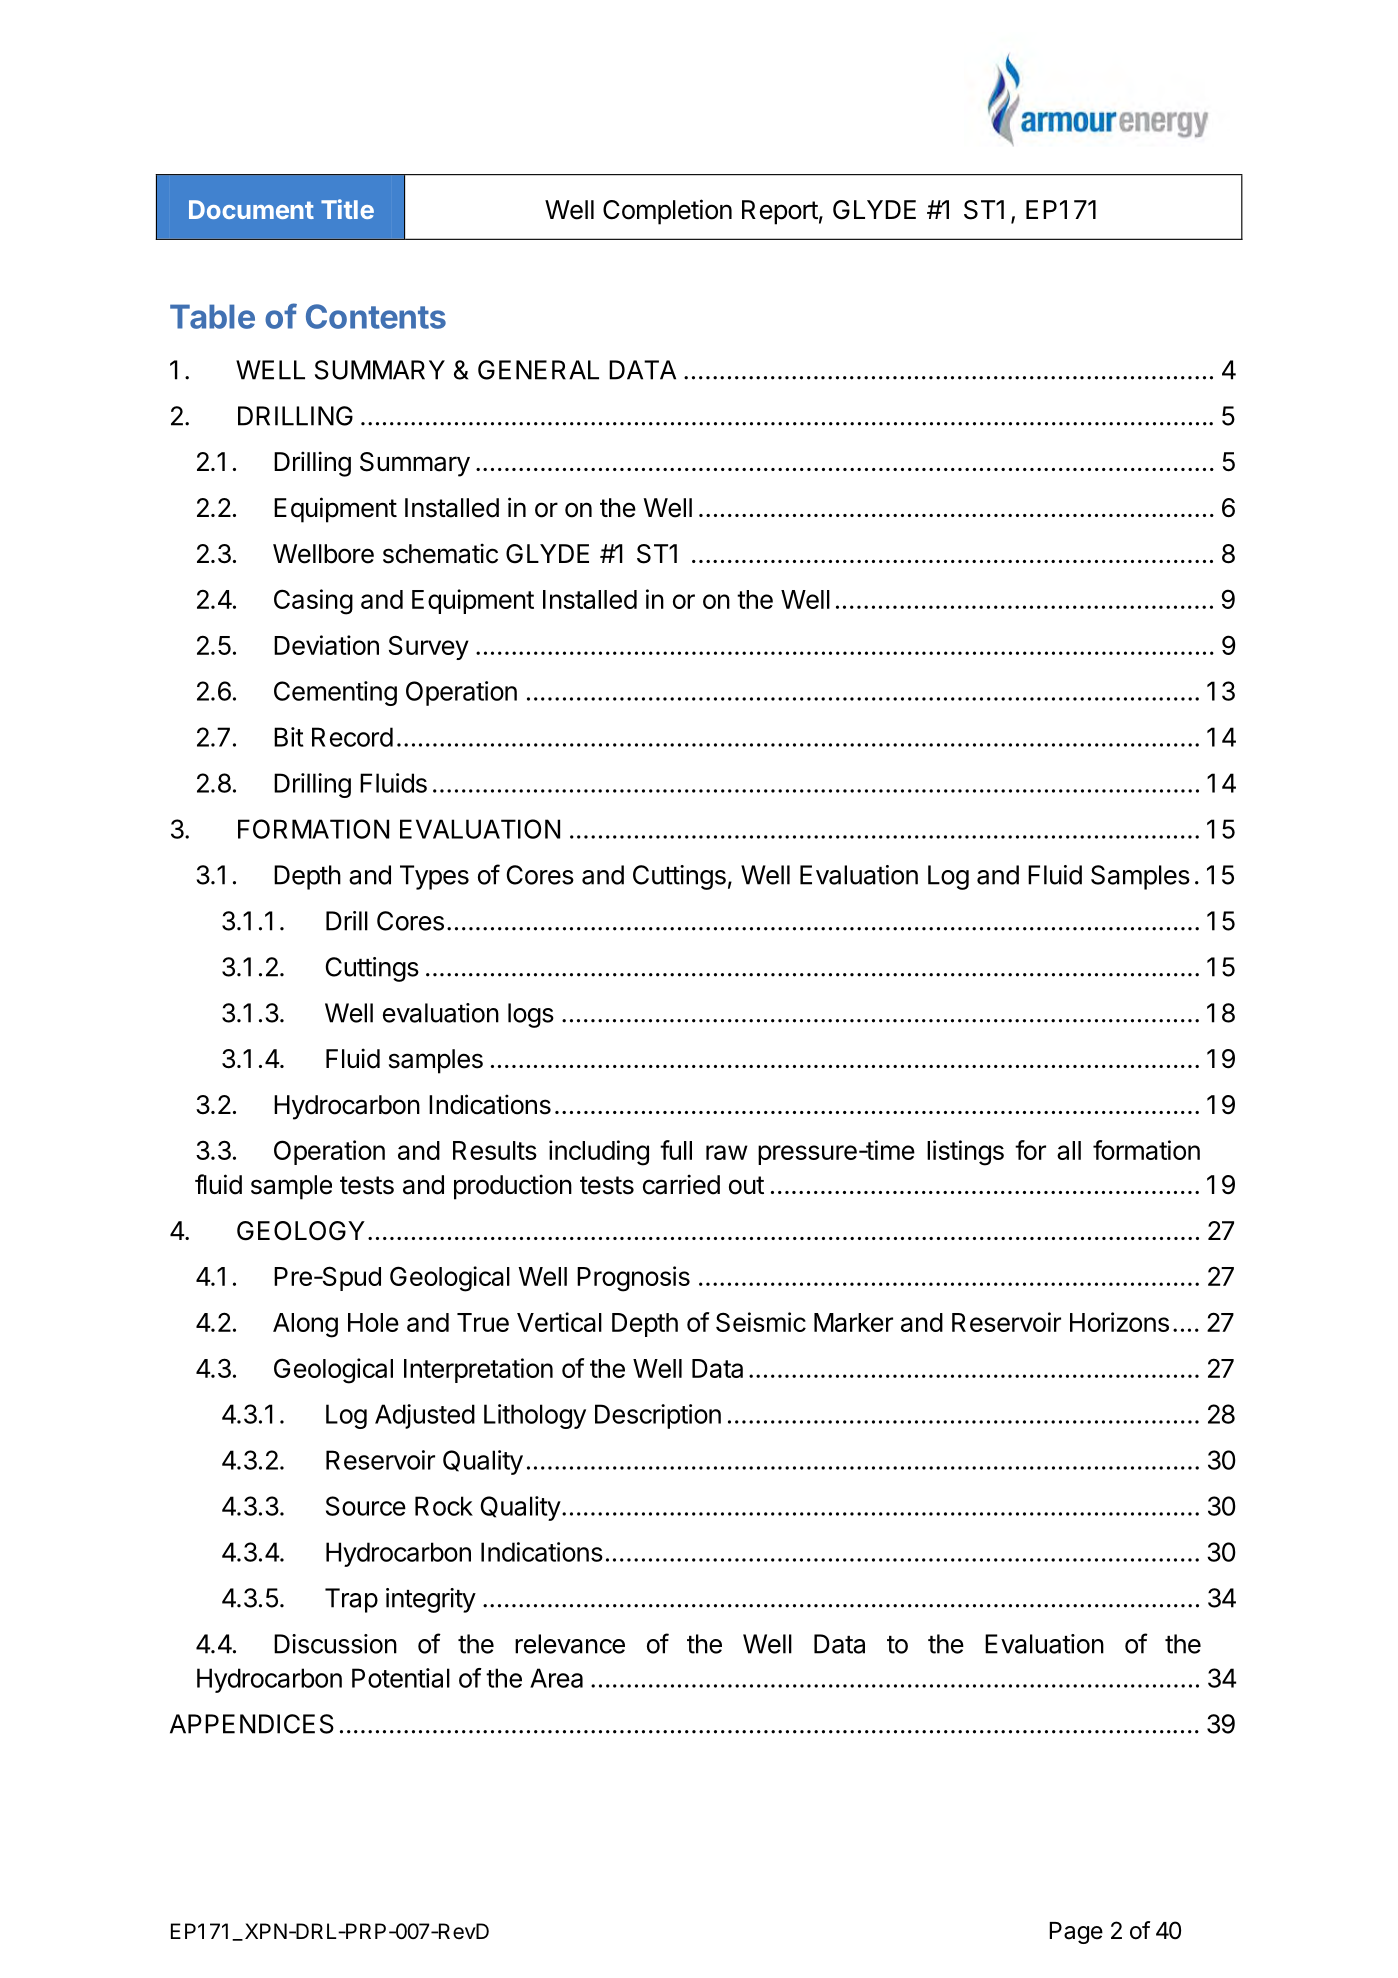  I want to click on Area, so click(556, 1678).
